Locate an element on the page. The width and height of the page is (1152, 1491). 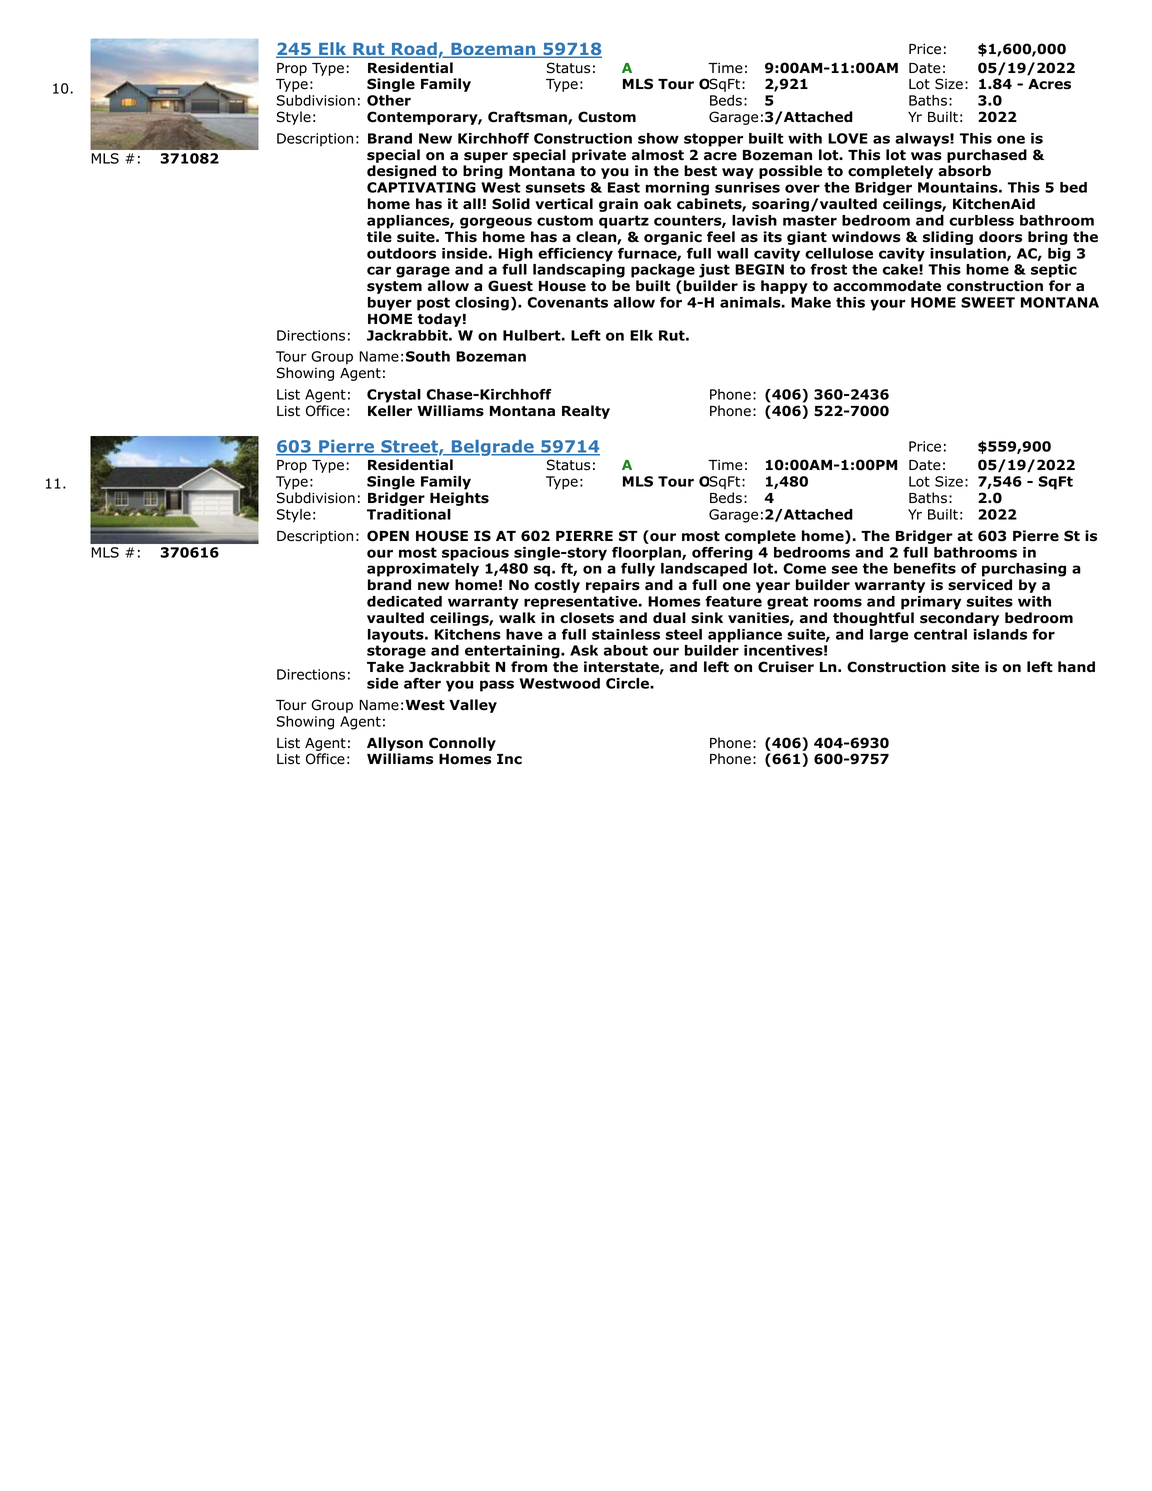
closing is located at coordinates (482, 304).
